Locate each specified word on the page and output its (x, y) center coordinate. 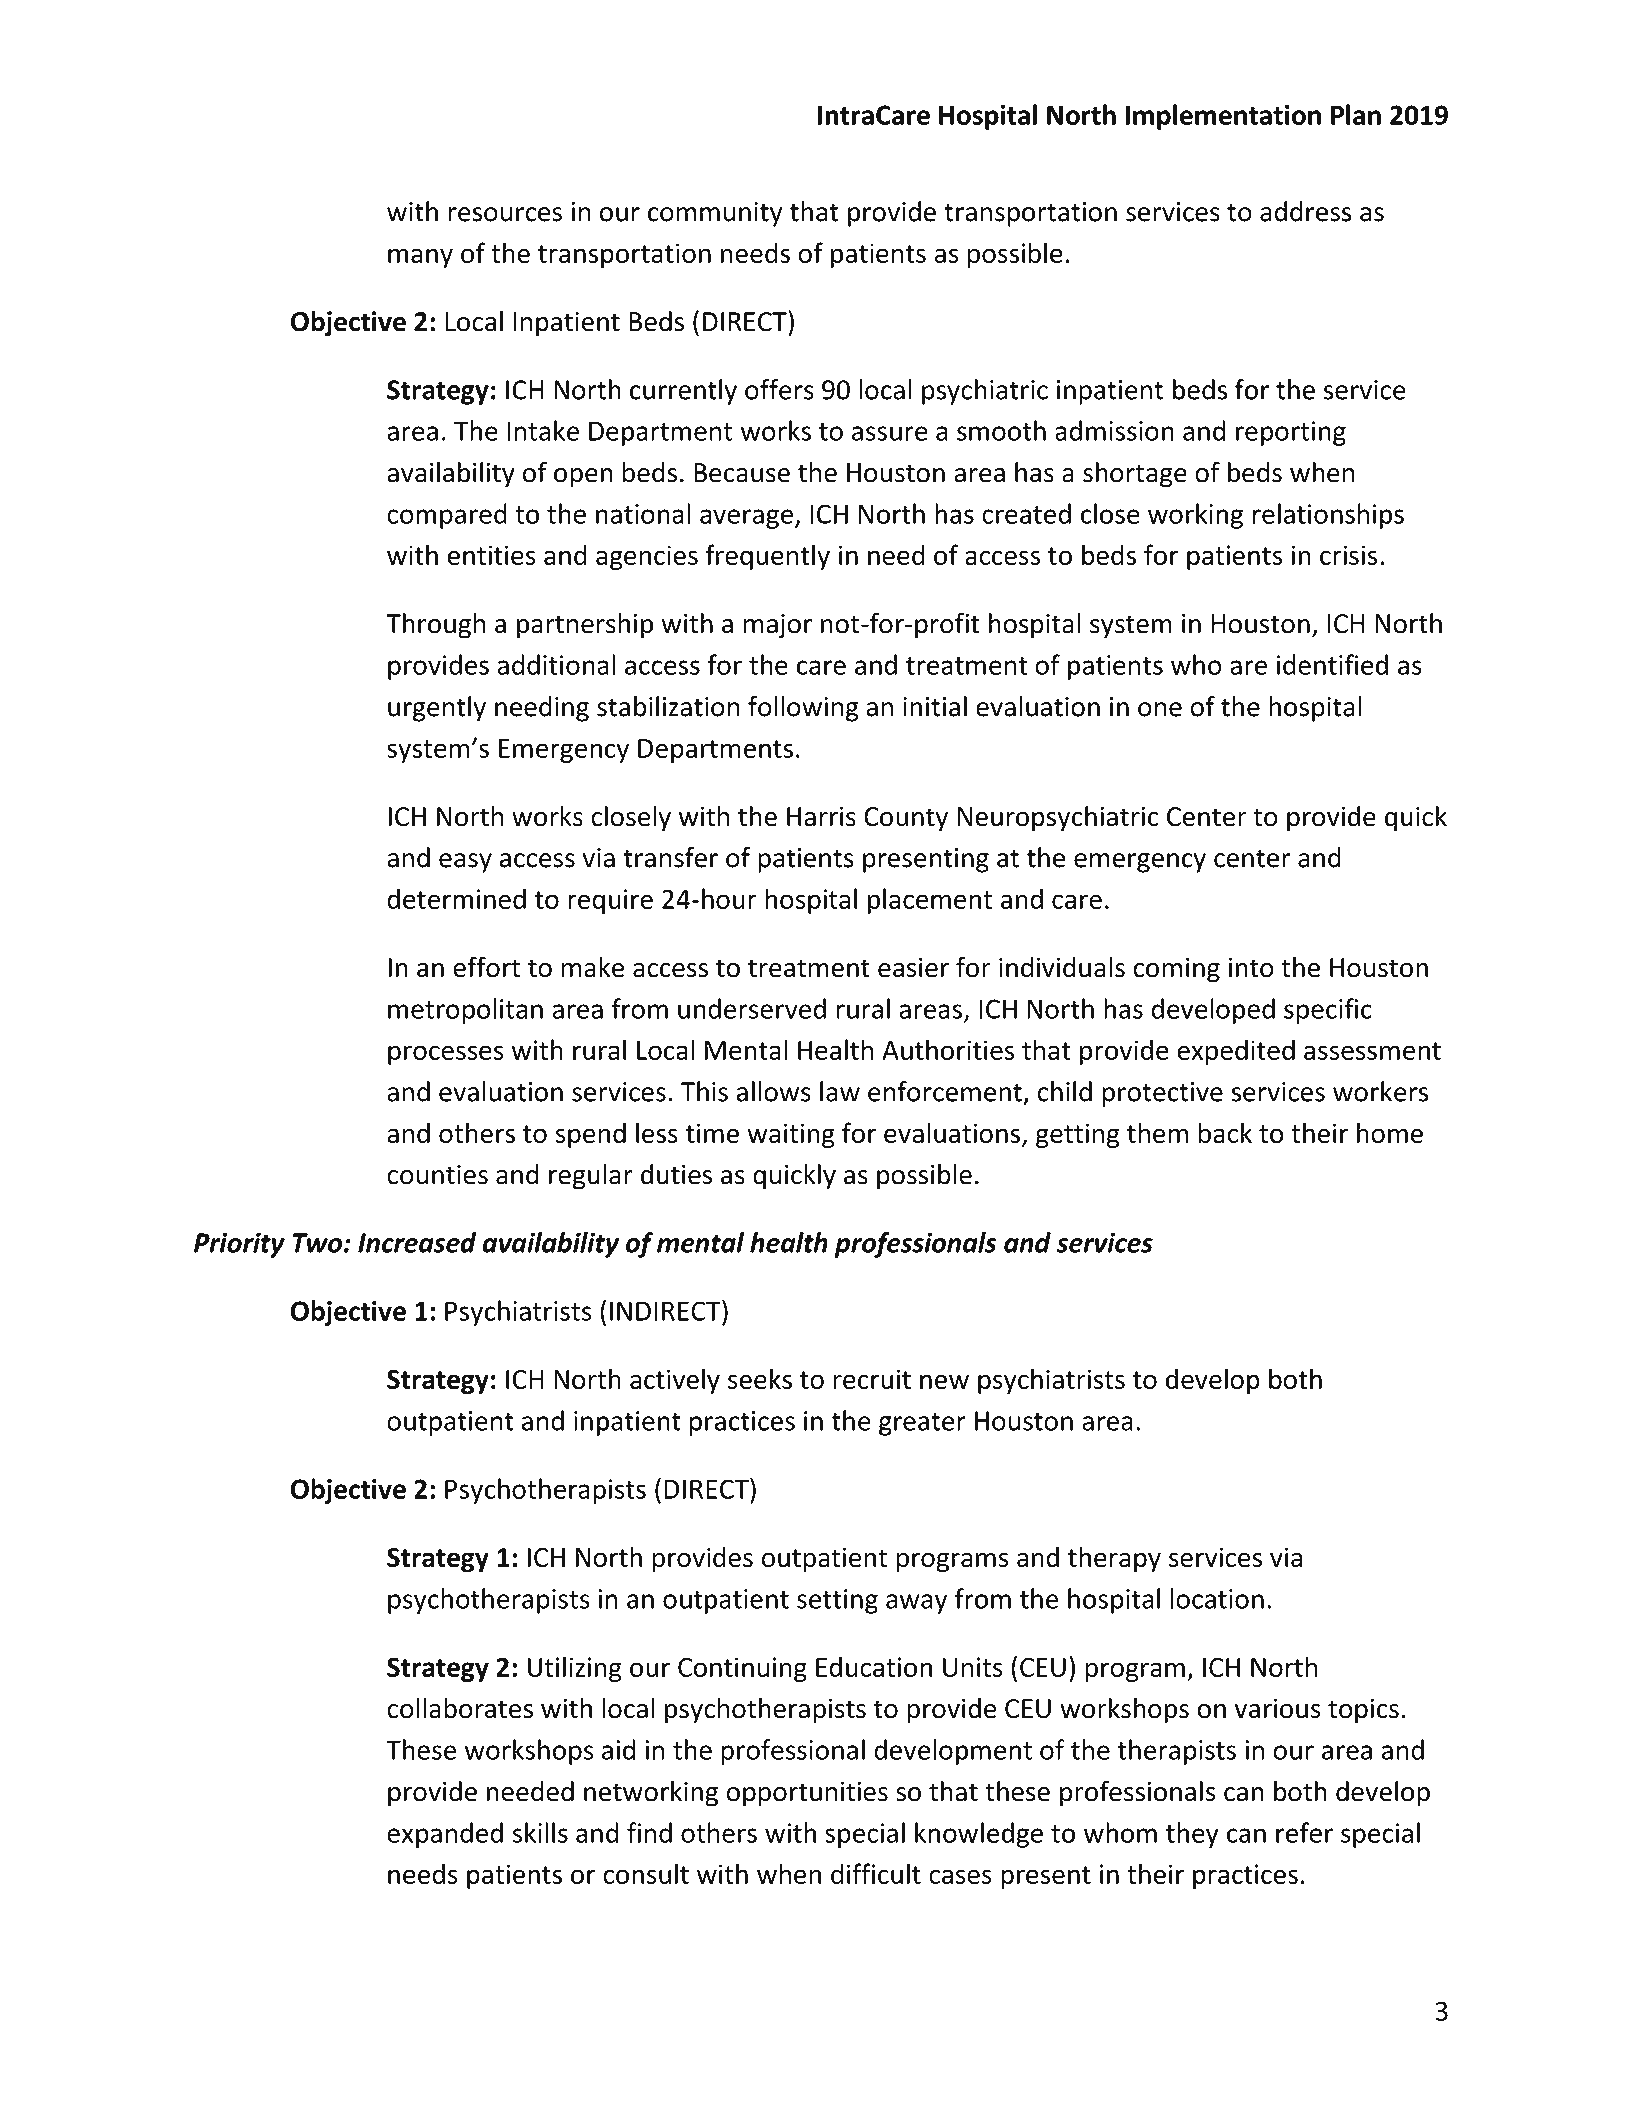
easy (465, 863)
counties (437, 1175)
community (715, 214)
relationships (1328, 516)
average (746, 519)
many (420, 258)
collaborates (460, 1708)
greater (922, 1424)
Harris (821, 816)
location (1217, 1598)
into (1251, 967)
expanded (445, 1835)
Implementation (1223, 117)
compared (447, 516)
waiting (791, 1135)
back (1225, 1132)
